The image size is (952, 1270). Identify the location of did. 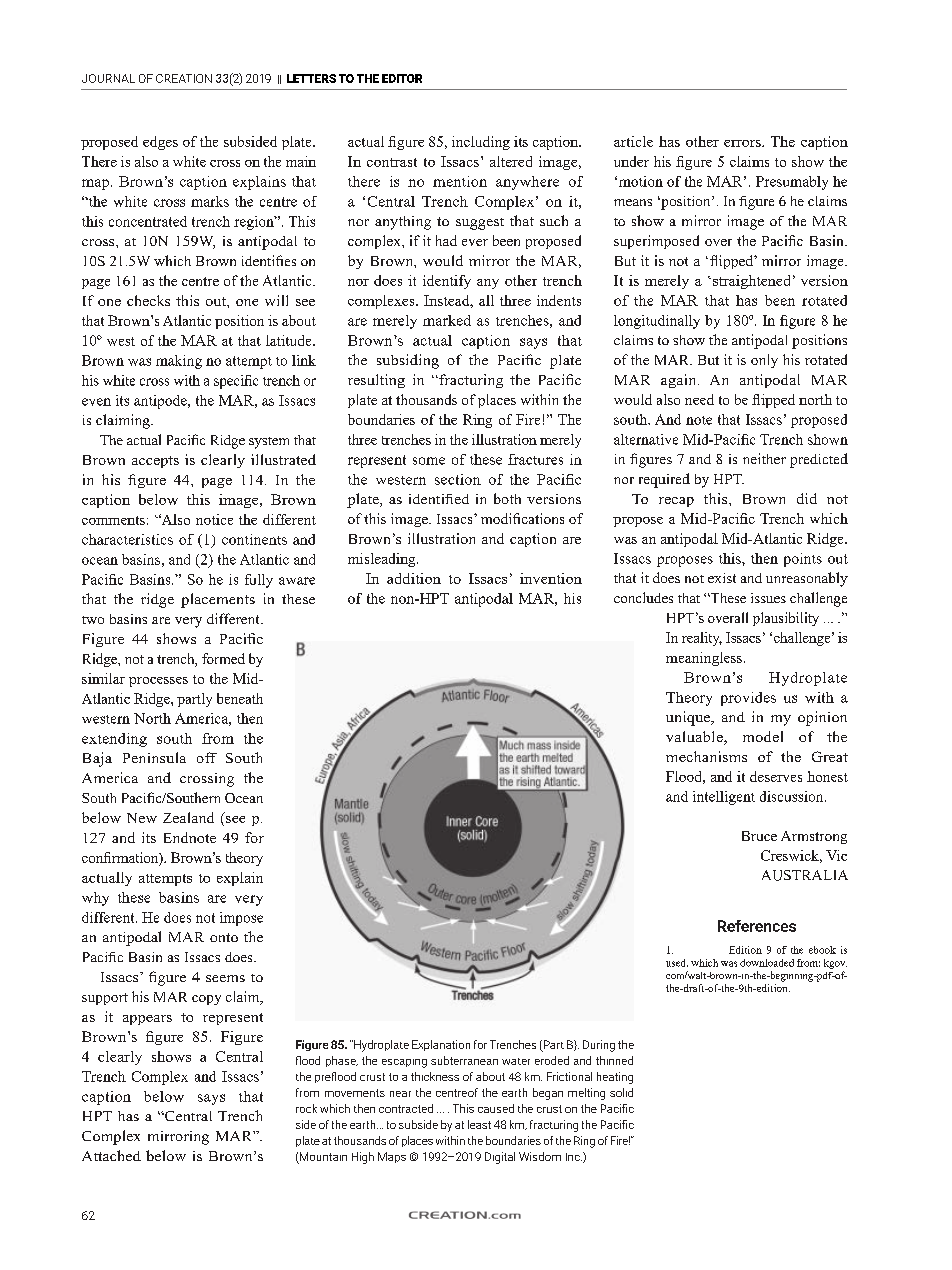
(807, 498).
